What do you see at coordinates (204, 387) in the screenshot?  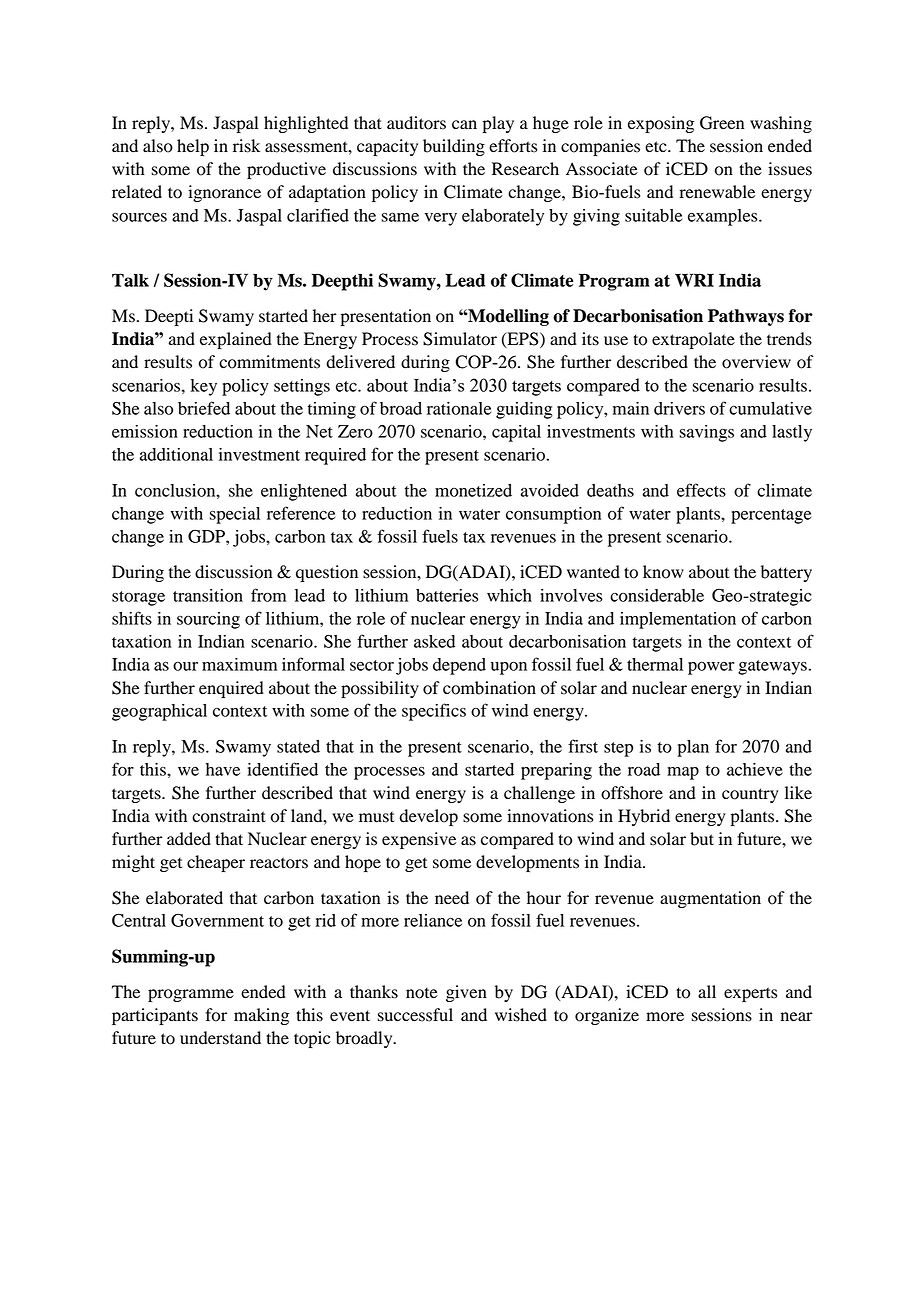 I see `key` at bounding box center [204, 387].
